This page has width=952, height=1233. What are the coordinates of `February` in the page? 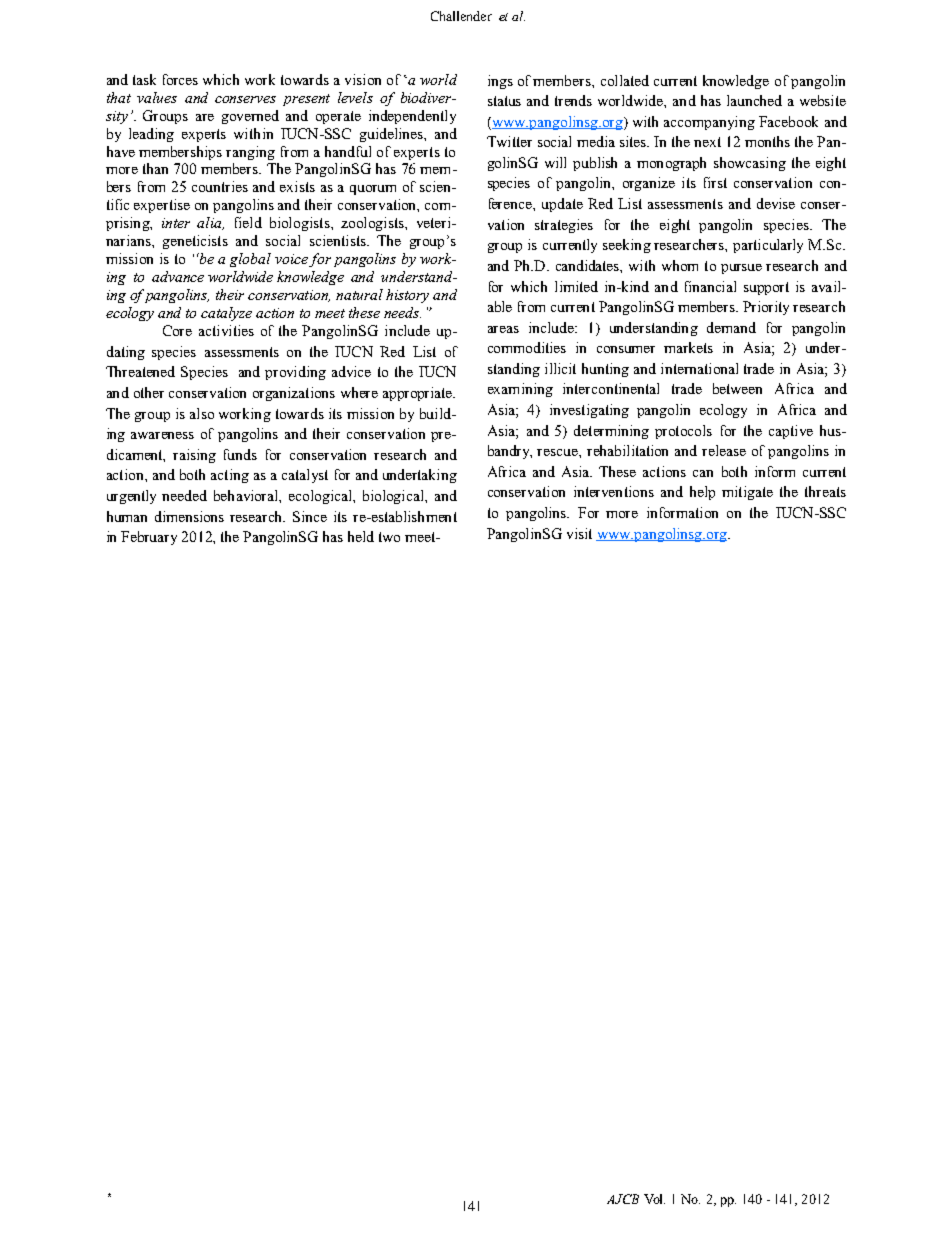 It's located at (149, 538).
